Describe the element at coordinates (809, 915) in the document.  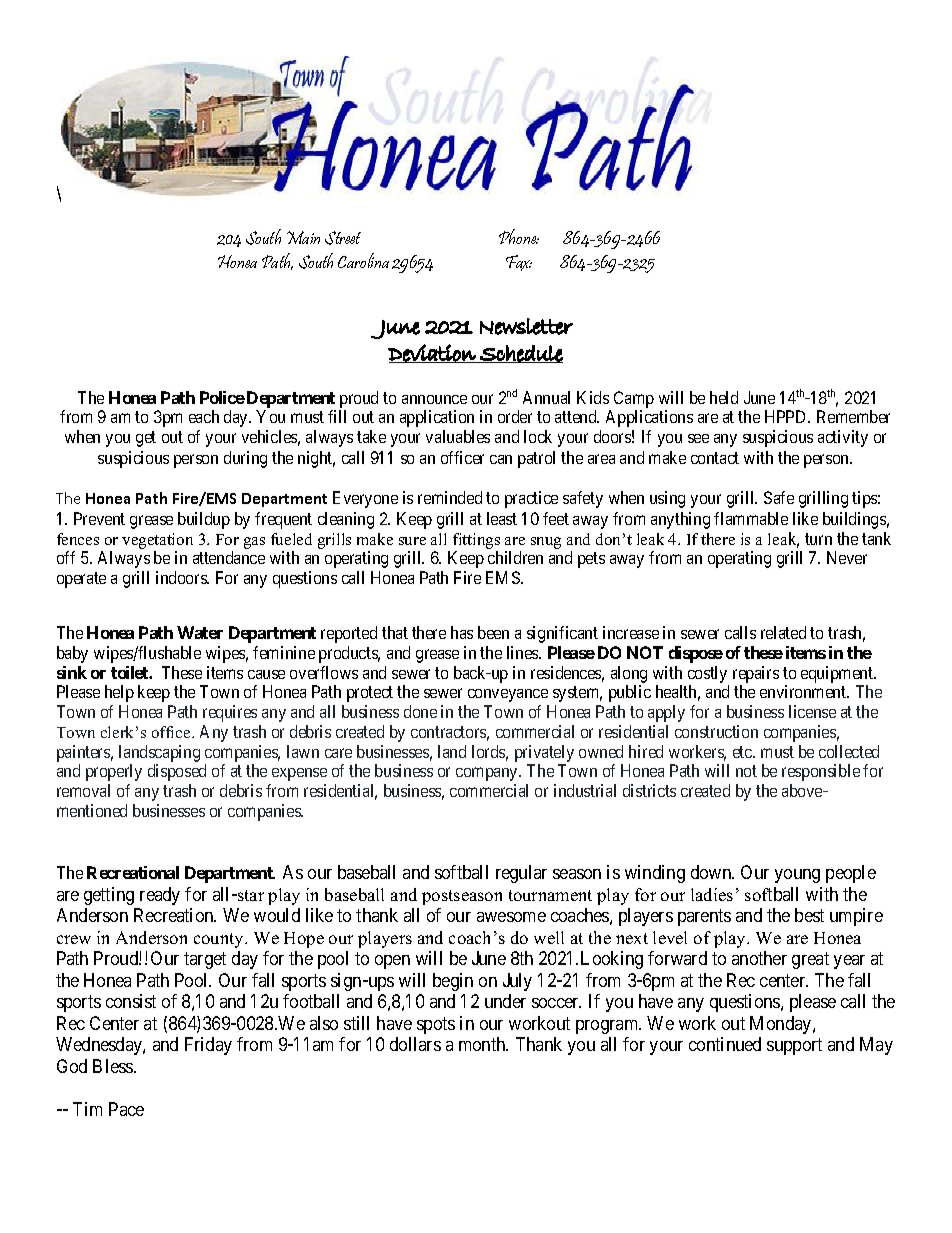
I see `best` at that location.
